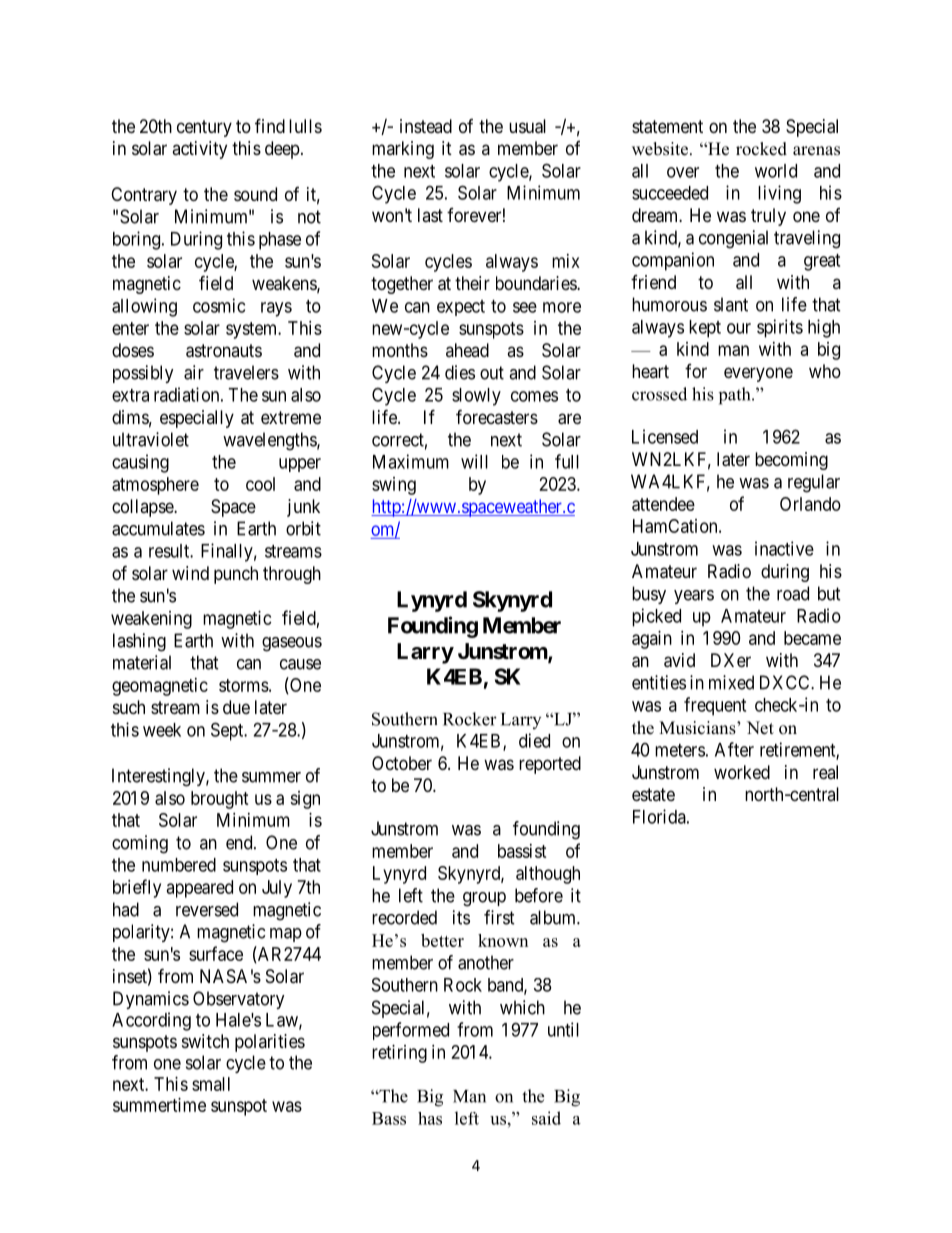 Image resolution: width=952 pixels, height=1233 pixels. Describe the element at coordinates (151, 620) in the screenshot. I see `weakening` at that location.
